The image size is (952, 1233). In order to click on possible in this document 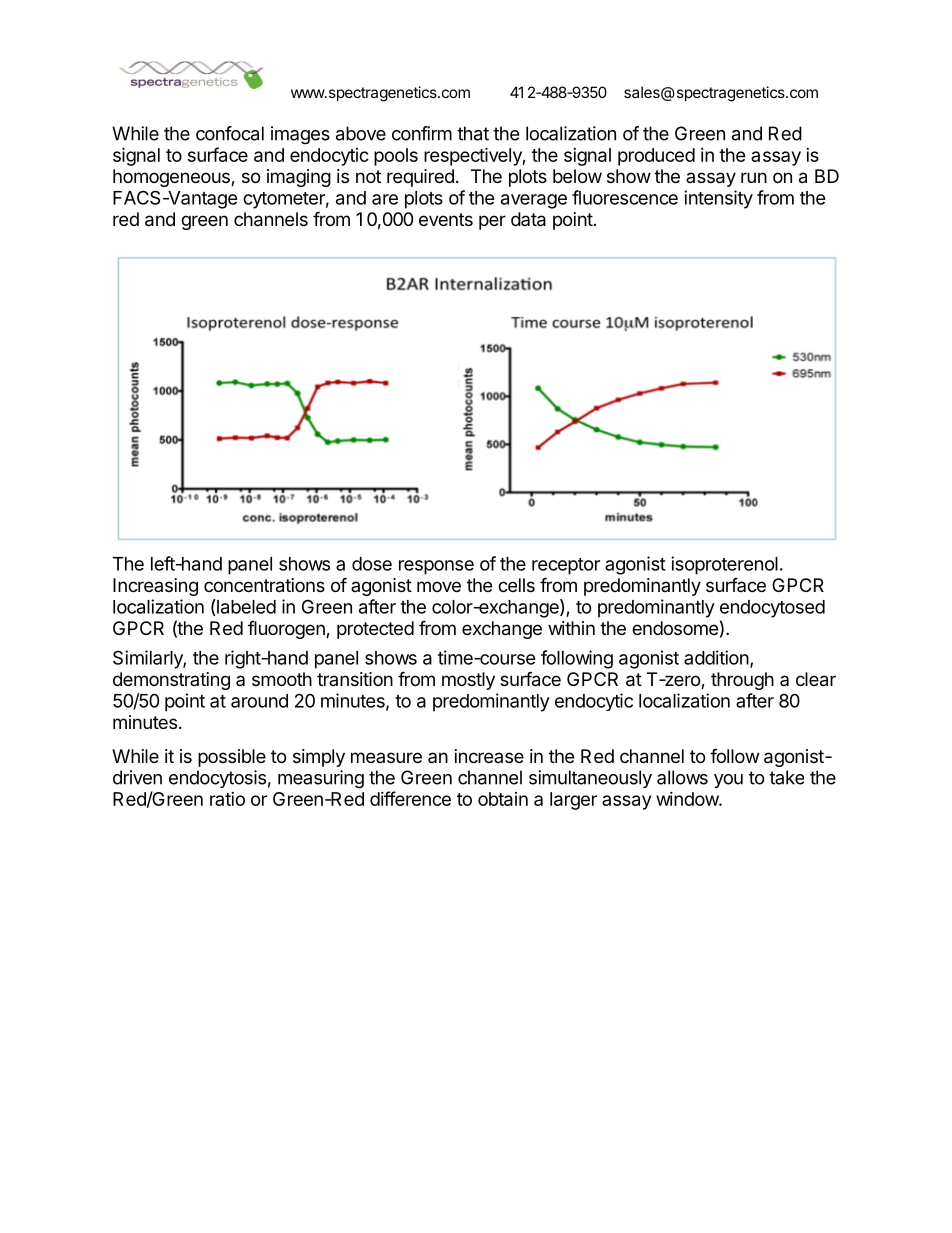, I will do `click(232, 758)`.
